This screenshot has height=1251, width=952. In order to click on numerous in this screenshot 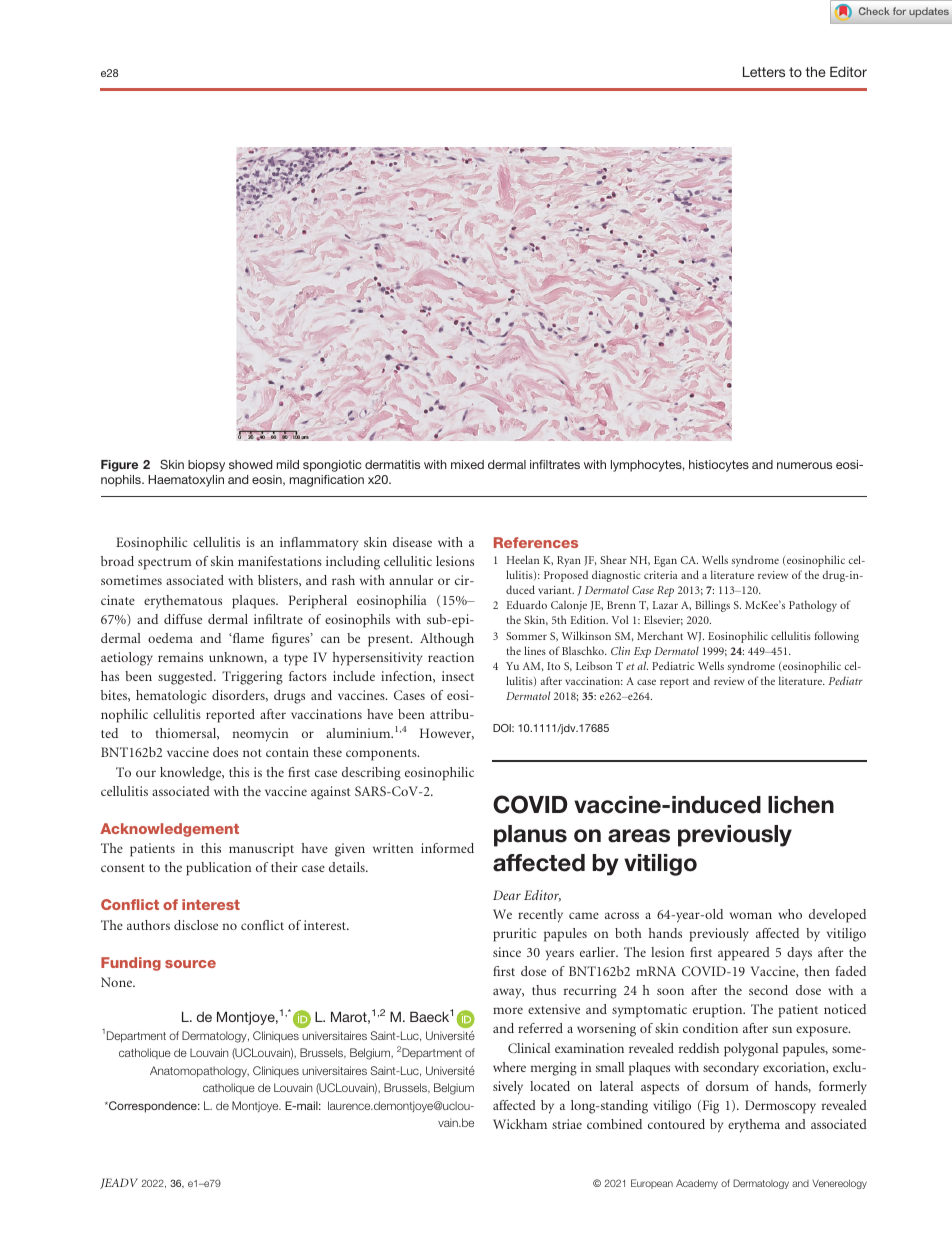, I will do `click(804, 465)`.
